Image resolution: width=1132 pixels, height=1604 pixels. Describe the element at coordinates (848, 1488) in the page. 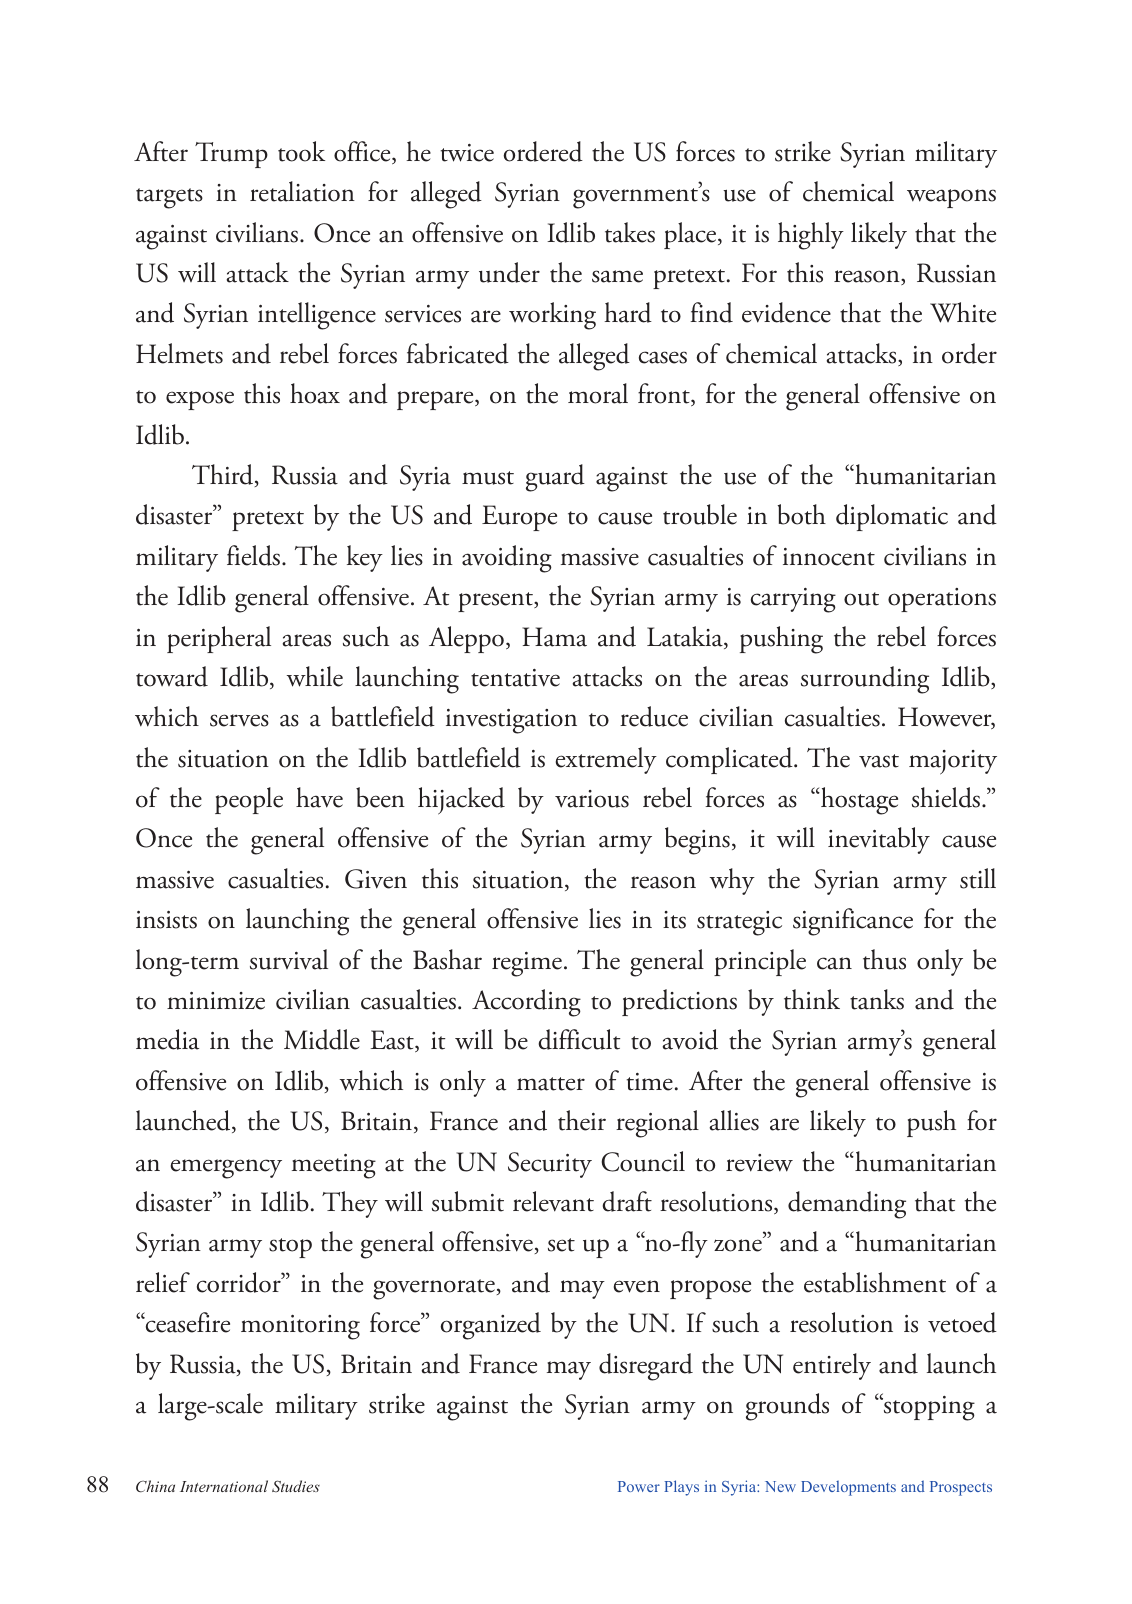

I see `Developments` at that location.
